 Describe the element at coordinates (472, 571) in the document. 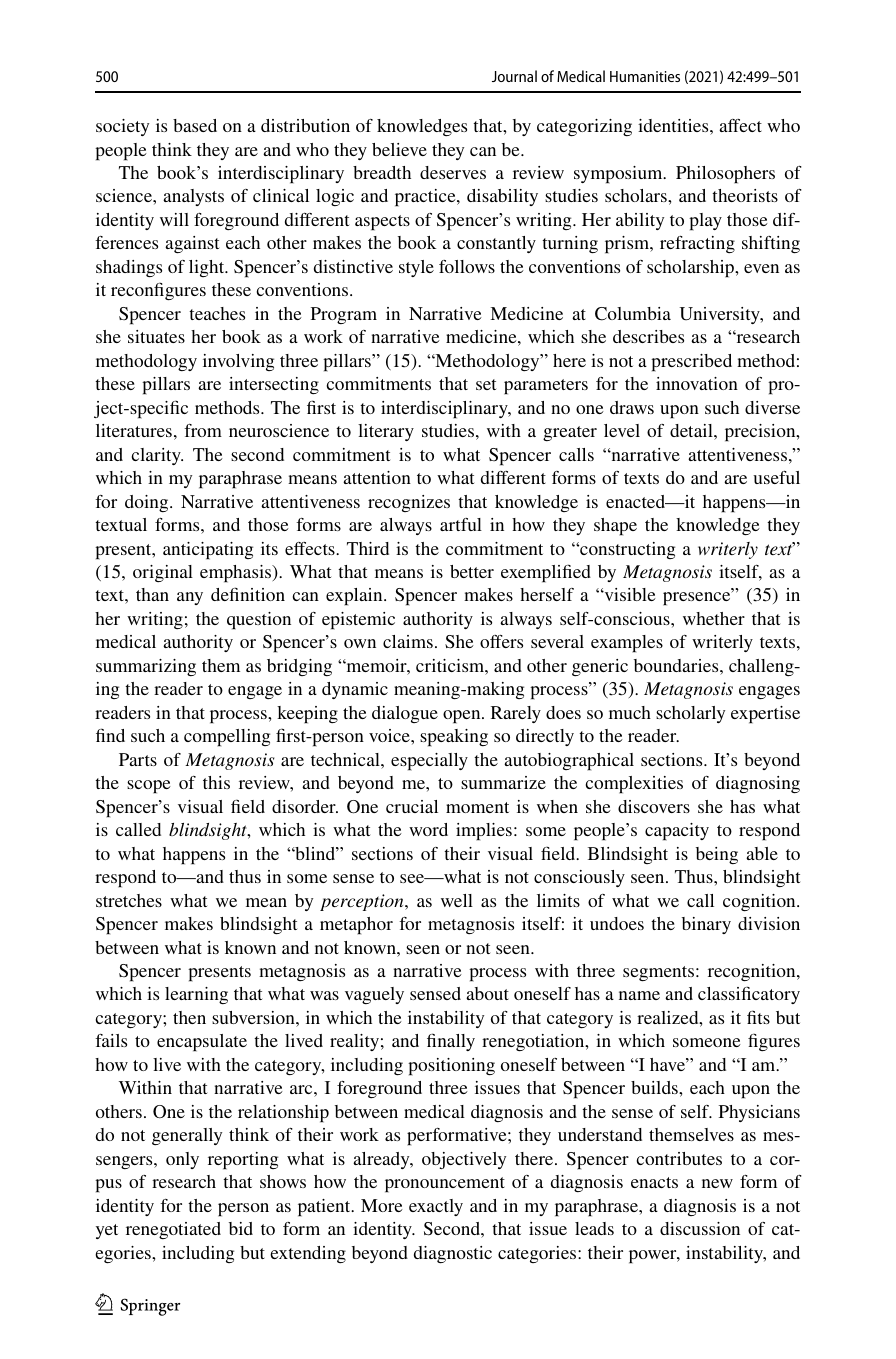

I see `better` at that location.
